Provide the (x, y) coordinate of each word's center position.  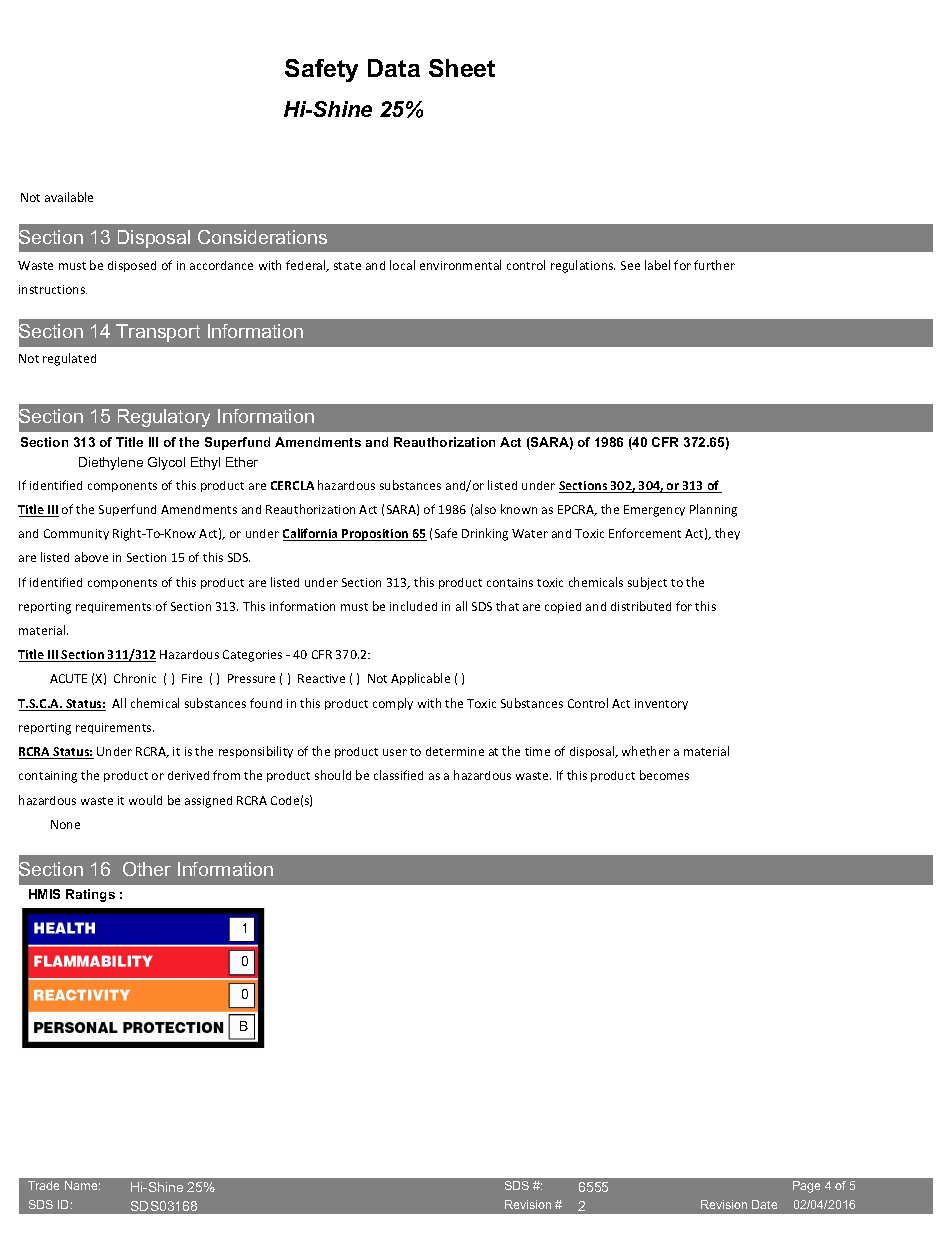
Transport (158, 333)
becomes (664, 775)
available (69, 197)
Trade (43, 1185)
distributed (641, 606)
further (714, 265)
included (413, 606)
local (402, 265)
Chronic (135, 678)
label (657, 265)
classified (398, 775)
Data (394, 68)
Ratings (90, 895)
